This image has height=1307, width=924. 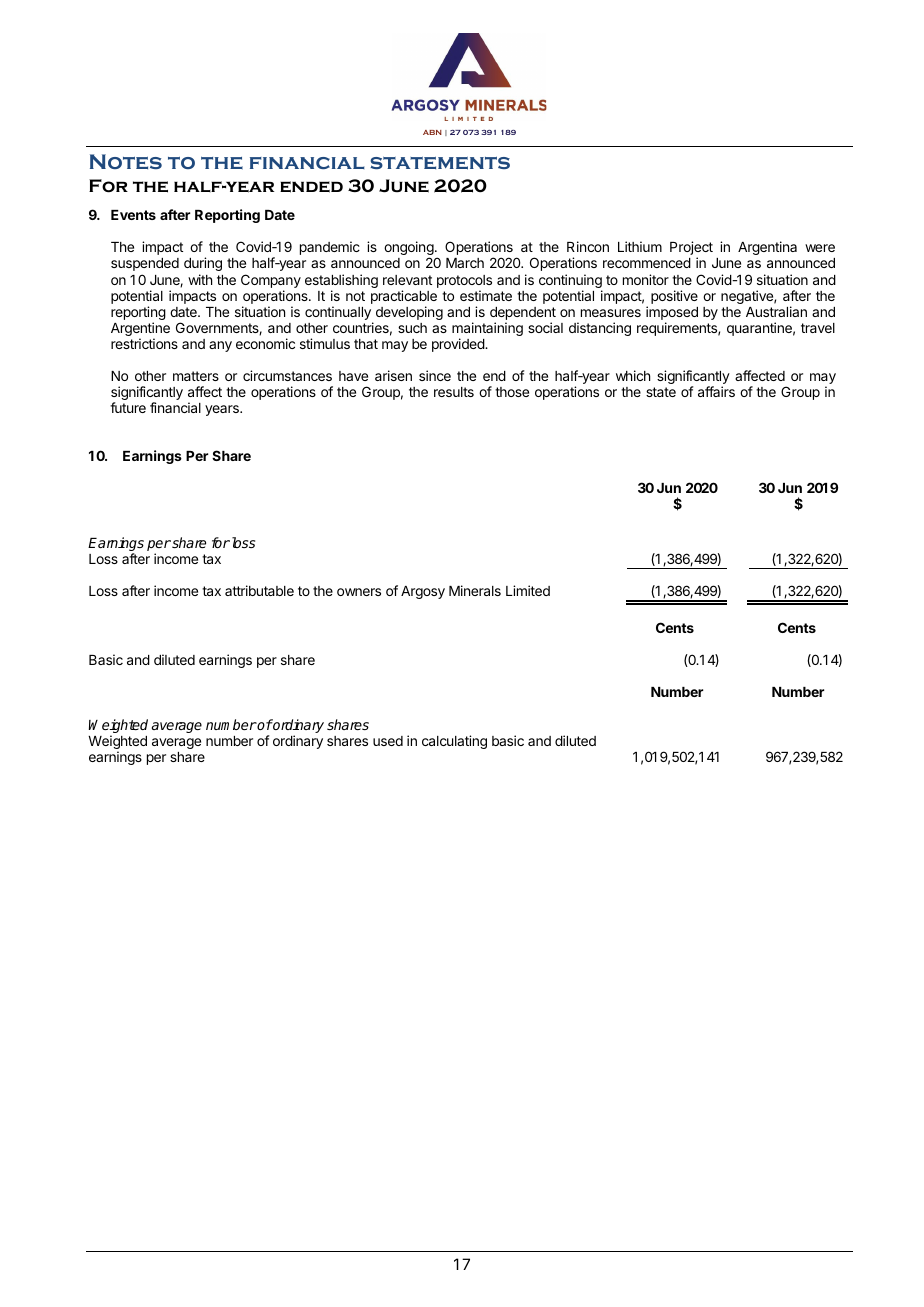 I want to click on Limited, so click(x=528, y=590).
